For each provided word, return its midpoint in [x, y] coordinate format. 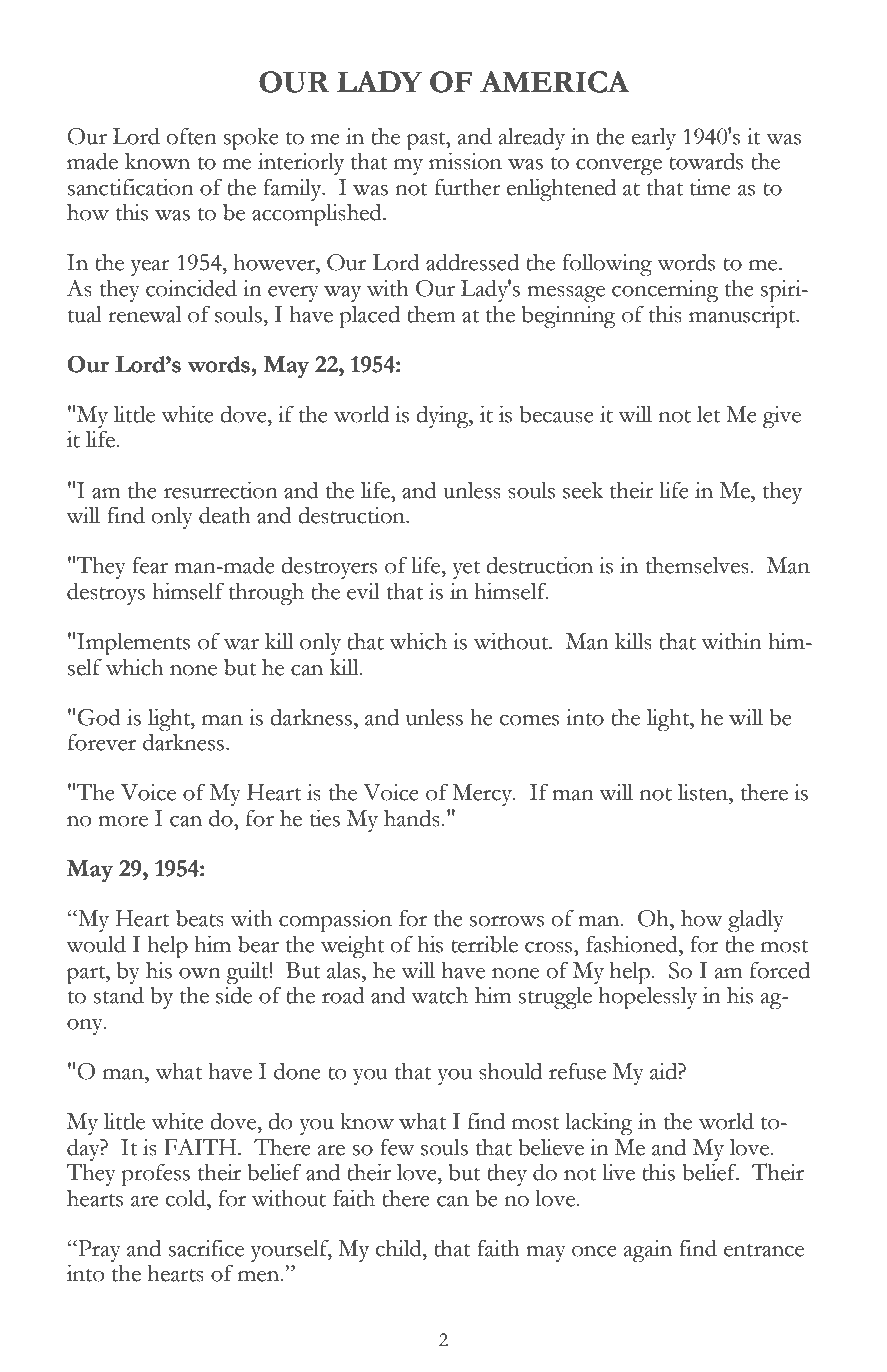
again [648, 1251]
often [191, 136]
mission [465, 161]
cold [187, 1198]
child [400, 1248]
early [654, 139]
